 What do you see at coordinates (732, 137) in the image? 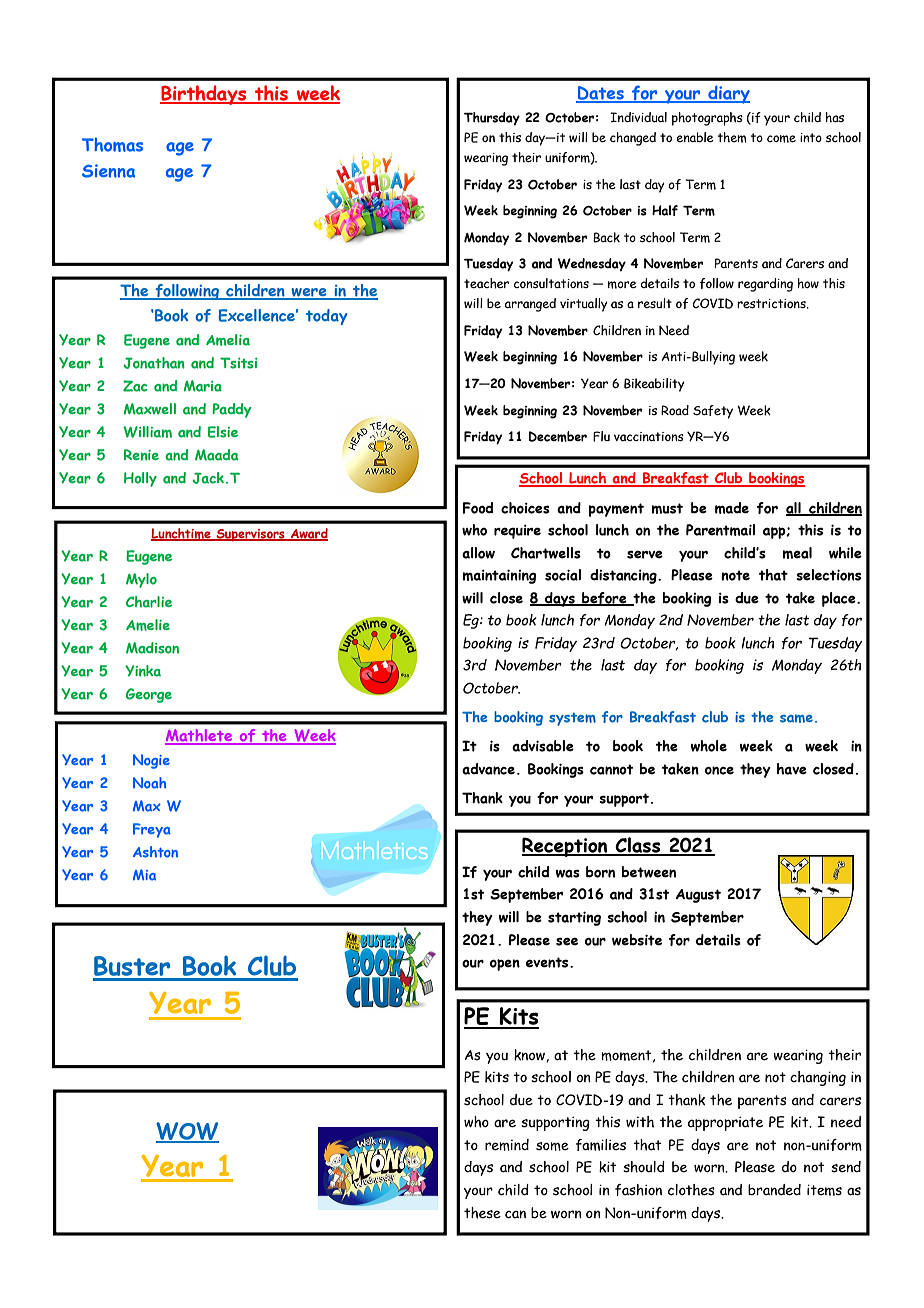
I see `them` at bounding box center [732, 137].
